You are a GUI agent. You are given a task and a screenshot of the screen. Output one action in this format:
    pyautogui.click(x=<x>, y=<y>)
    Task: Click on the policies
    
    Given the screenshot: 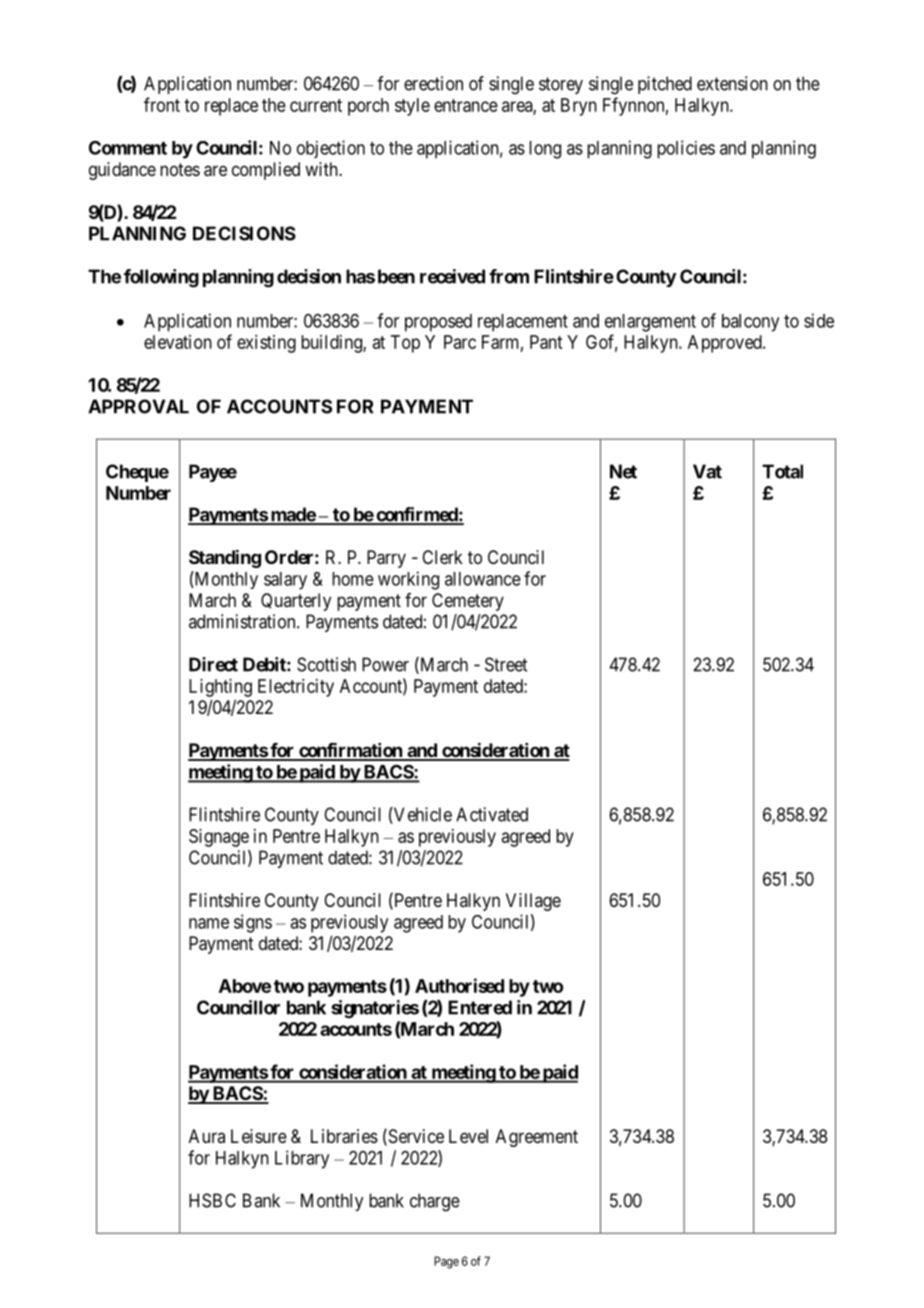 What is the action you would take?
    pyautogui.click(x=686, y=149)
